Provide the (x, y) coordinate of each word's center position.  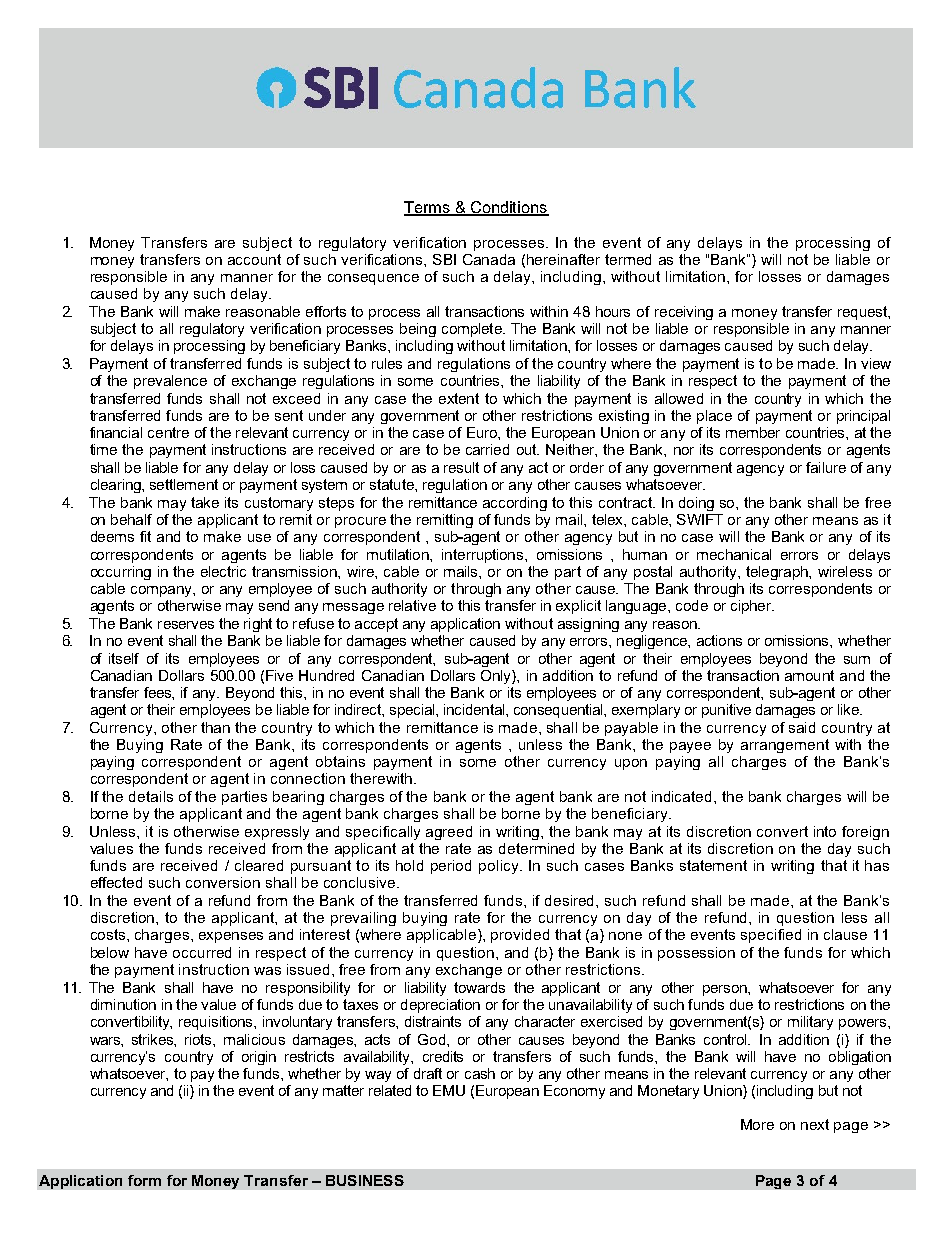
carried (487, 449)
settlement (184, 484)
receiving (684, 313)
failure (826, 467)
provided (520, 936)
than (215, 727)
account (254, 259)
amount (809, 675)
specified (771, 936)
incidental (475, 709)
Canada (489, 259)
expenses (231, 937)
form (144, 1180)
